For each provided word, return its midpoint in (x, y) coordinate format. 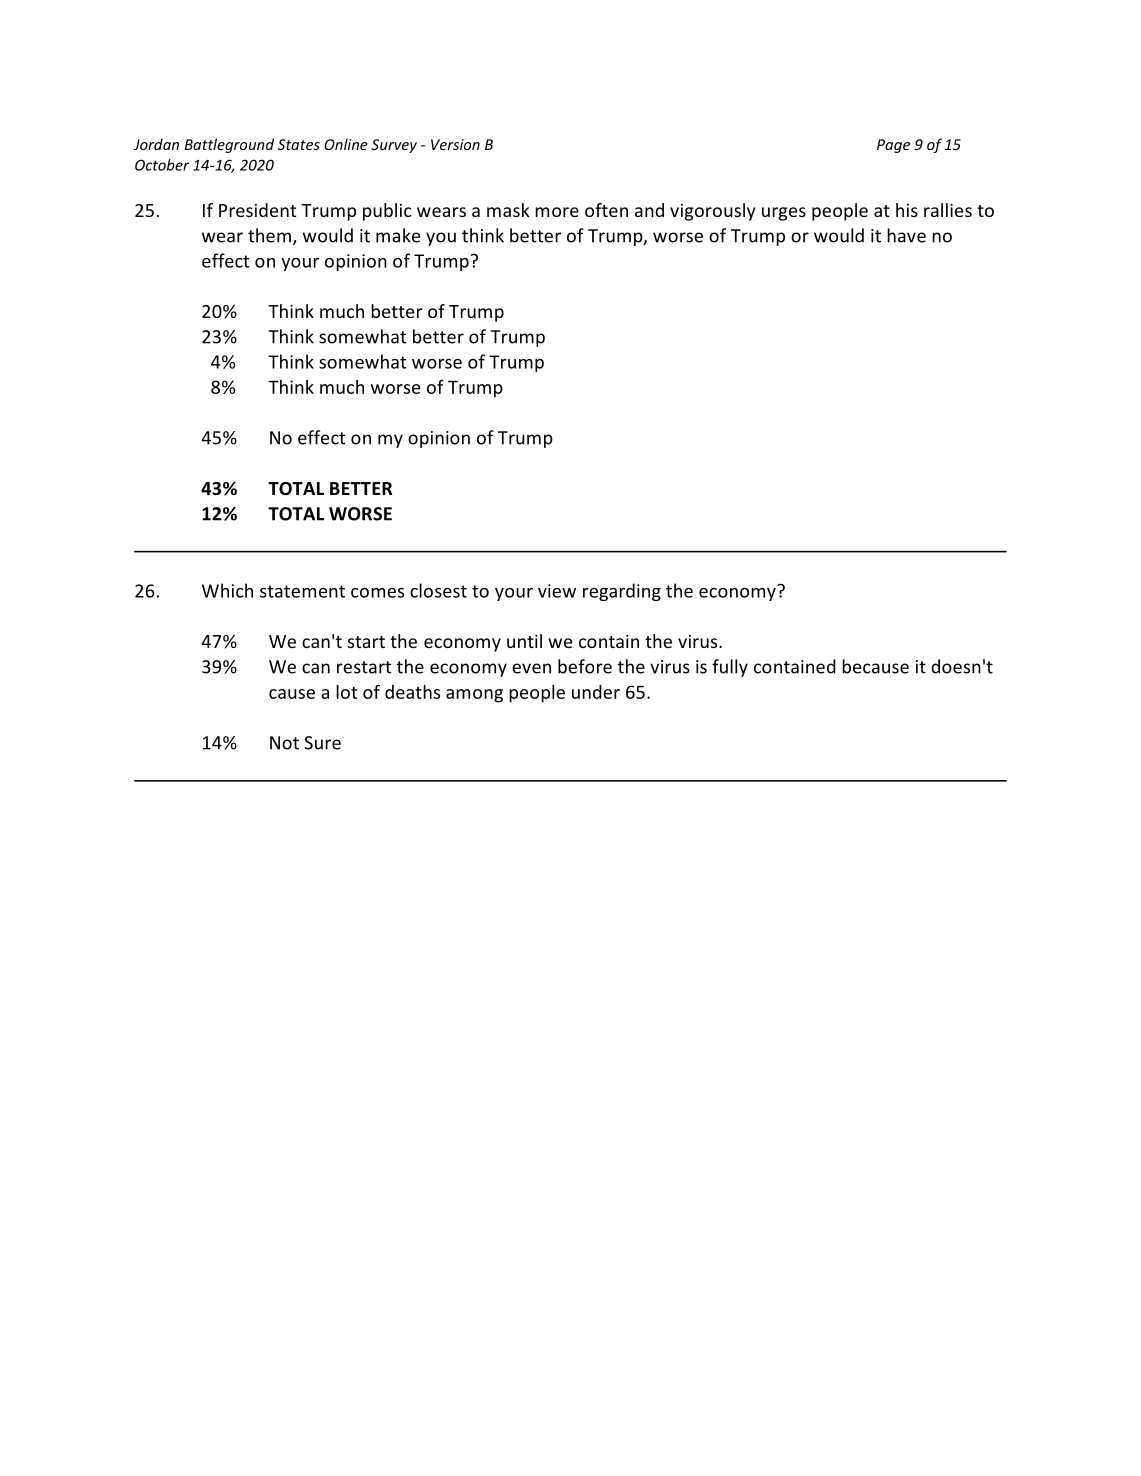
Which (227, 590)
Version (455, 144)
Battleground (229, 145)
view (557, 591)
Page (893, 146)
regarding (622, 592)
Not (284, 743)
